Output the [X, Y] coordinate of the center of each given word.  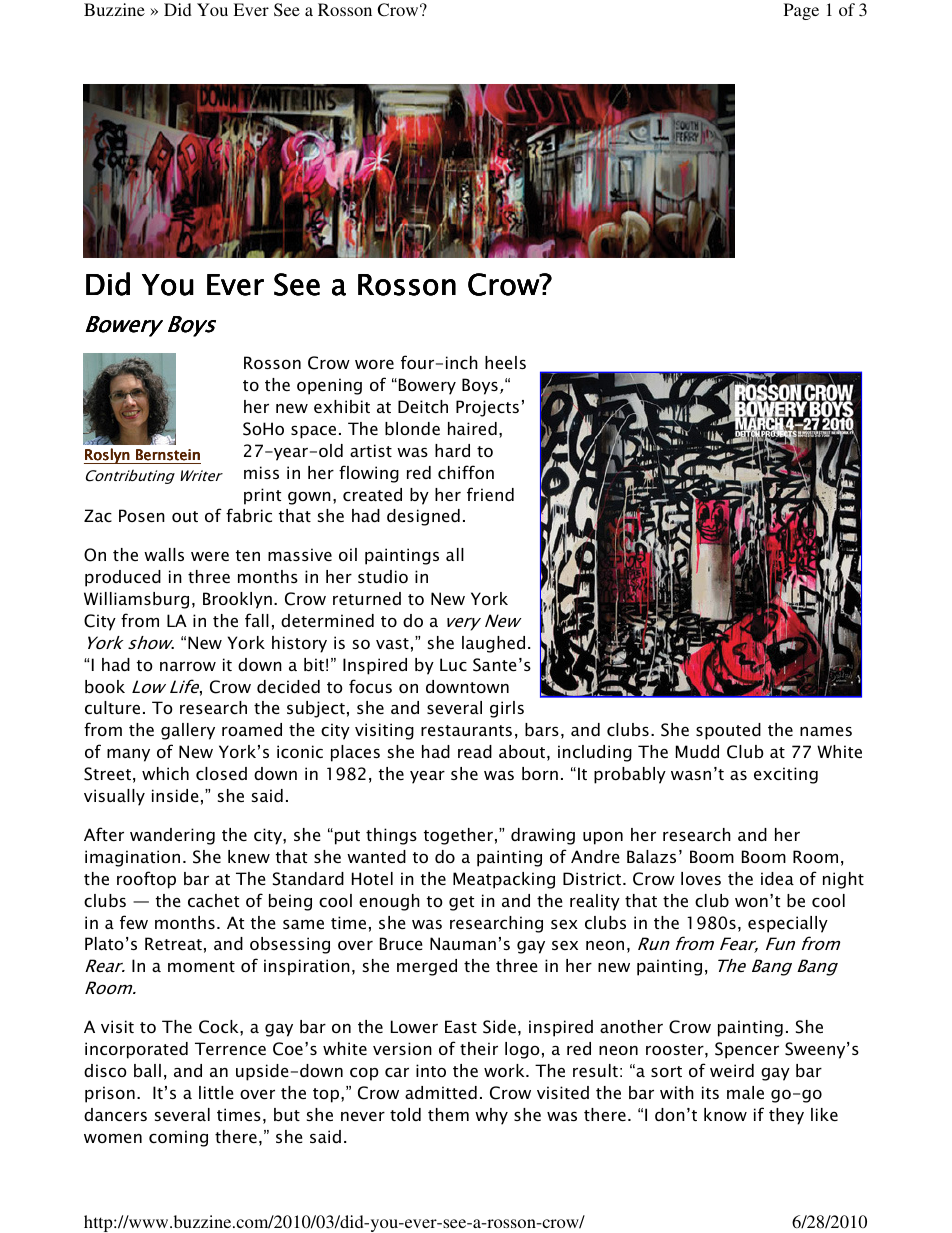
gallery [188, 731]
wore [374, 364]
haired [472, 428]
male [745, 1092]
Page [801, 11]
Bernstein [168, 455]
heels [505, 362]
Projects [487, 408]
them [448, 1114]
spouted [728, 731]
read [475, 751]
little [216, 1092]
